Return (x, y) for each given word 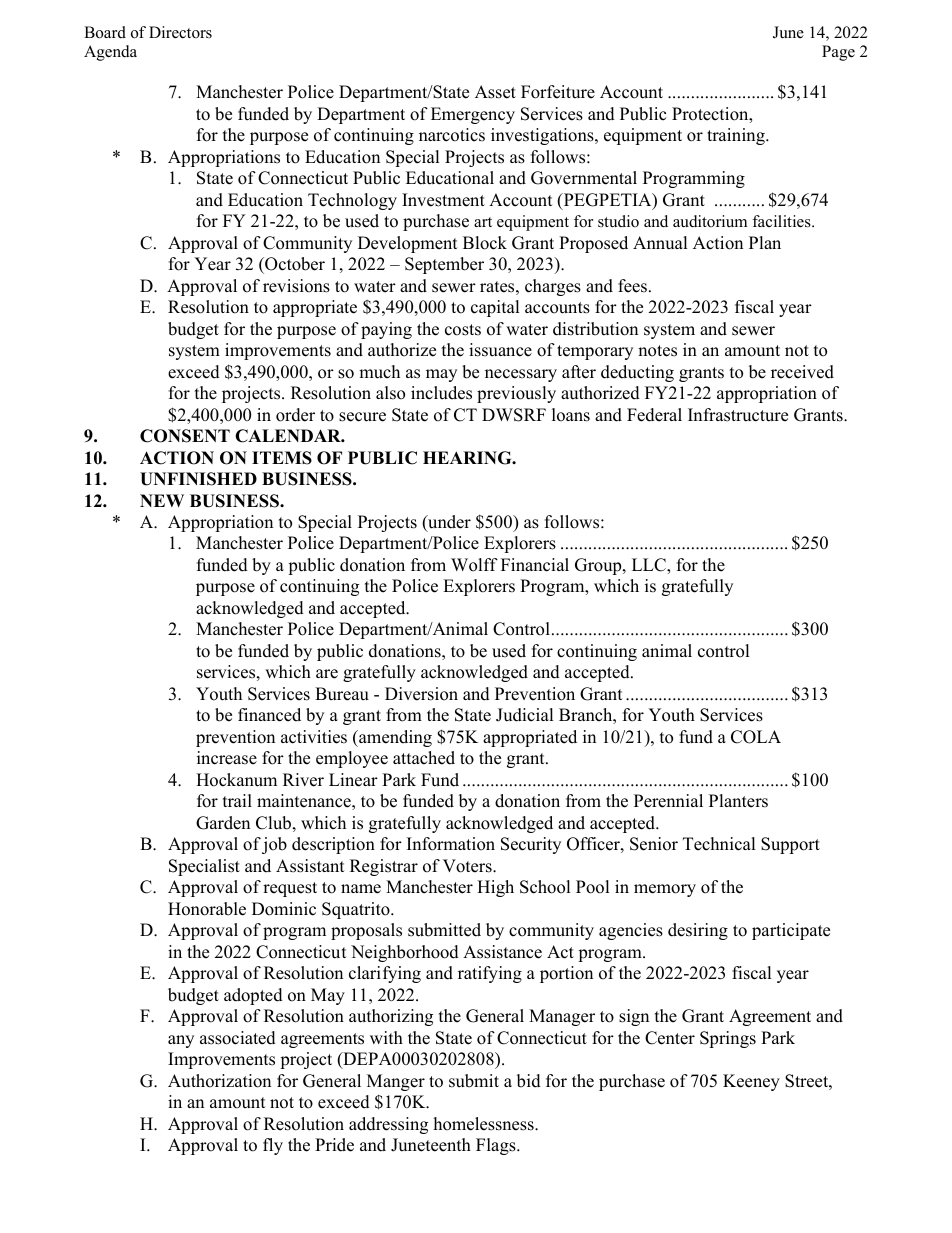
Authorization (219, 1081)
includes (441, 393)
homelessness (485, 1124)
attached (424, 758)
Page (838, 53)
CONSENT (185, 436)
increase (227, 758)
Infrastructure (738, 415)
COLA (756, 737)
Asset (495, 92)
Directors (180, 32)
